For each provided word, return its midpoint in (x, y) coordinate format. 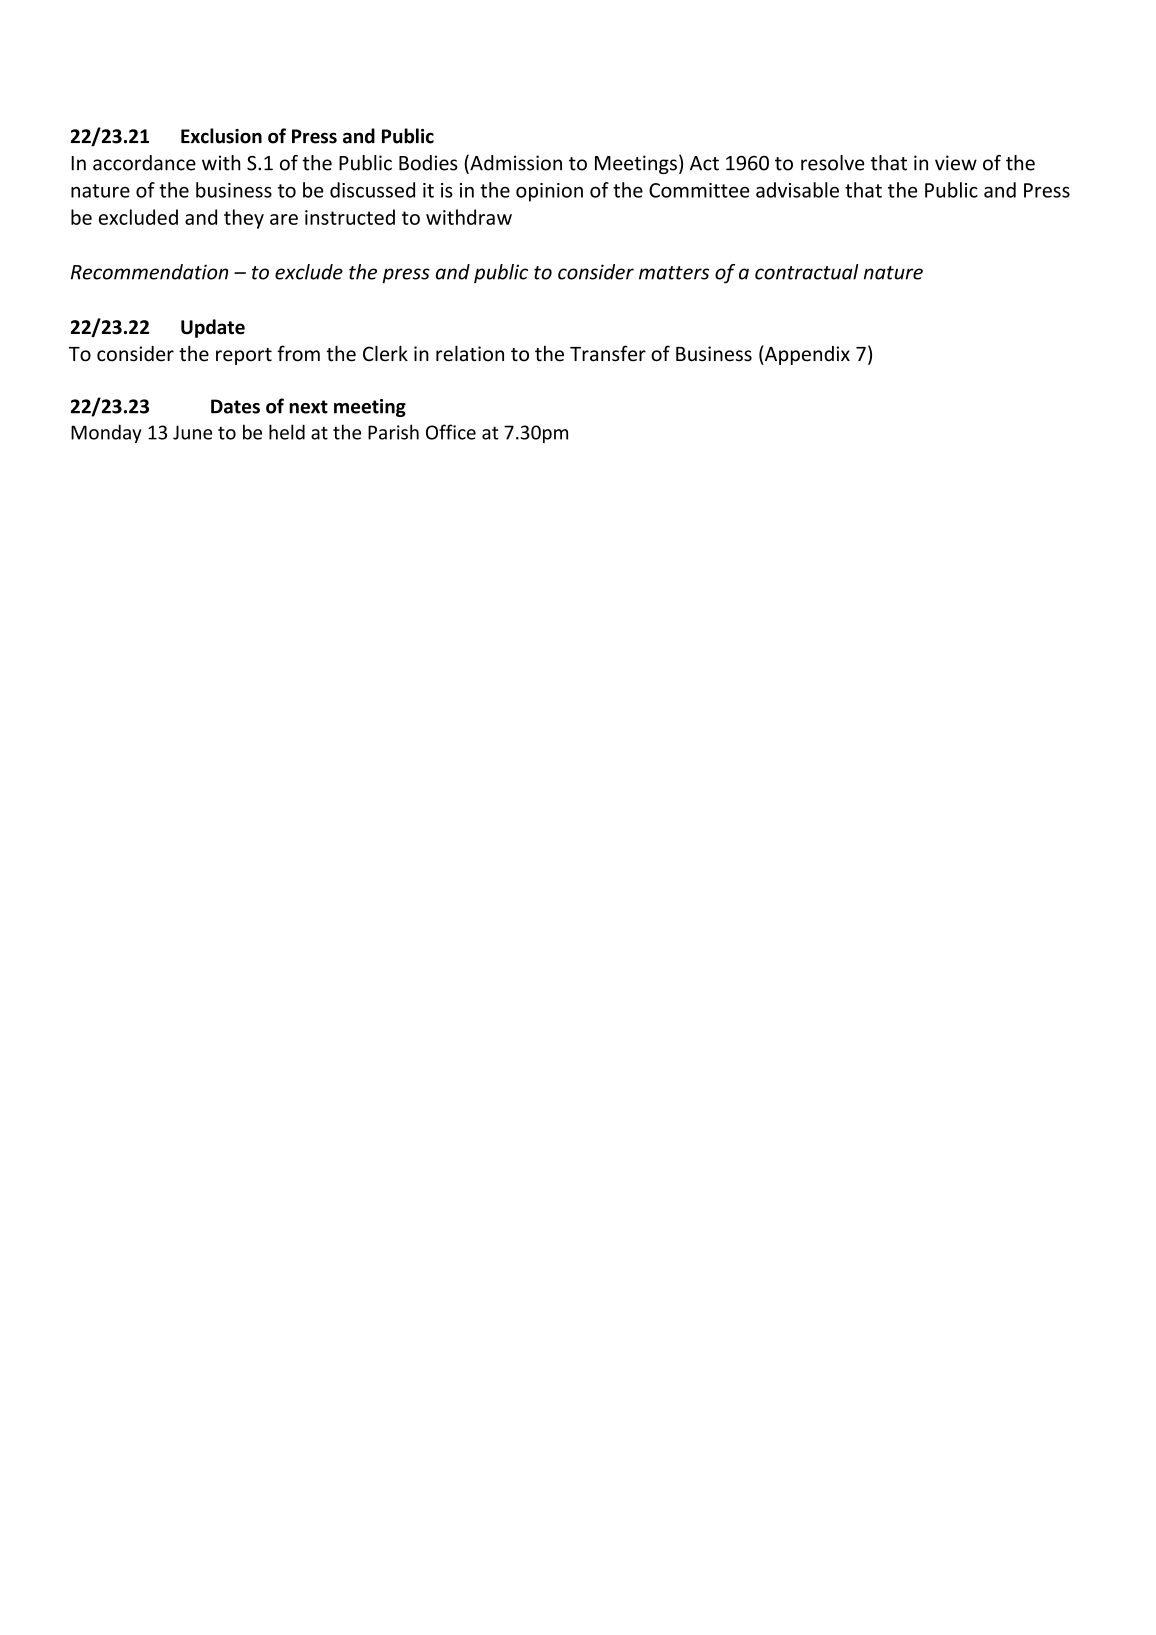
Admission (515, 163)
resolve (833, 163)
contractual (807, 272)
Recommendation (149, 272)
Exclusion (221, 136)
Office (451, 432)
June (192, 432)
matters (674, 273)
